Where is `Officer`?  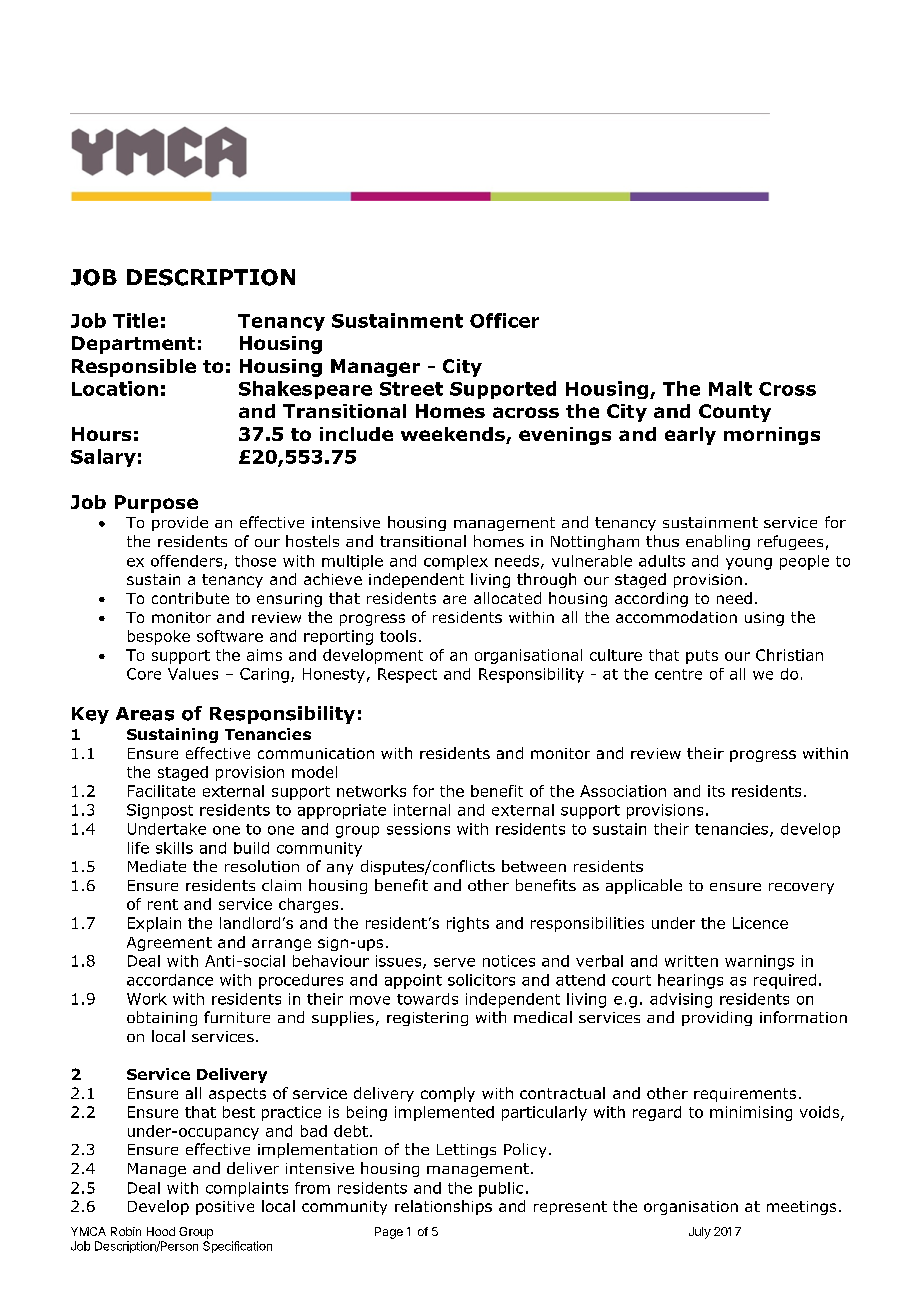 Officer is located at coordinates (504, 320).
